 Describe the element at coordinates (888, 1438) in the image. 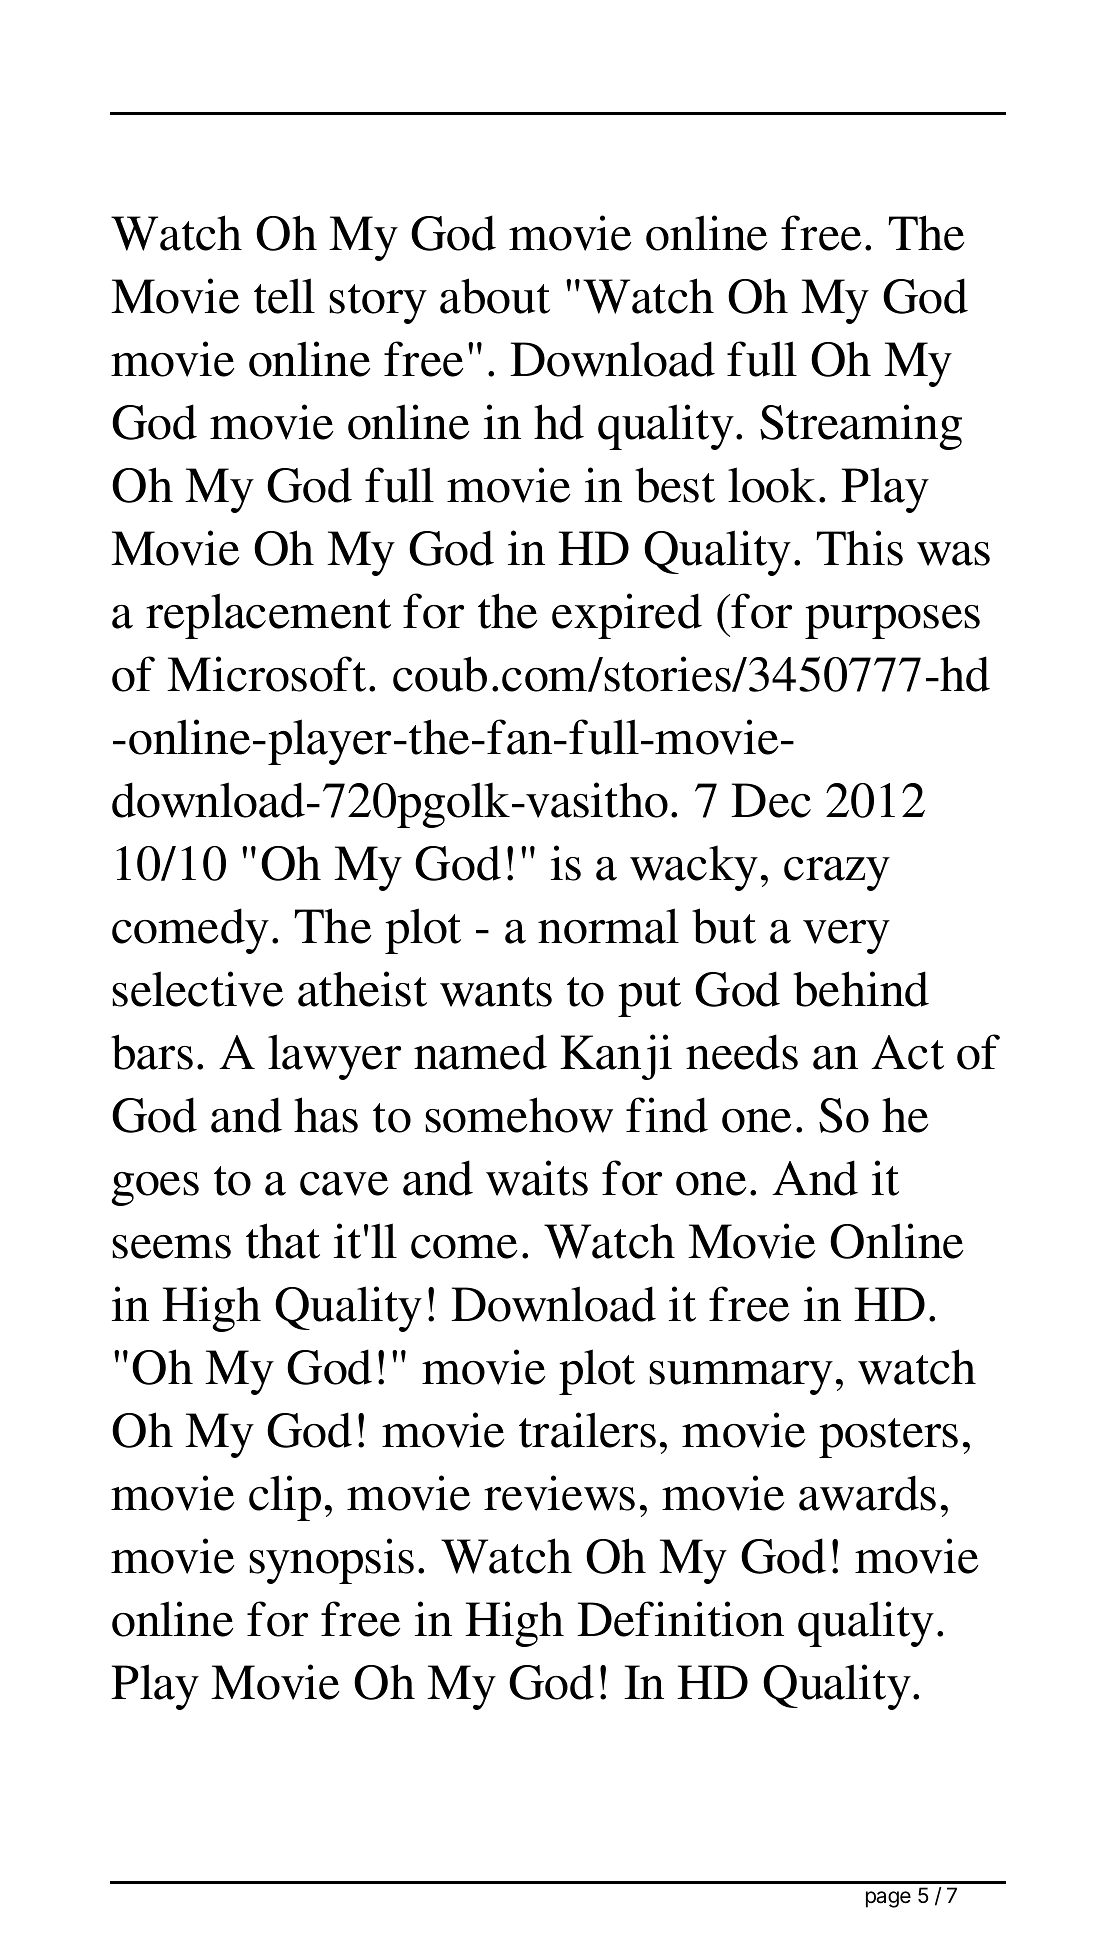

I see `posters` at that location.
